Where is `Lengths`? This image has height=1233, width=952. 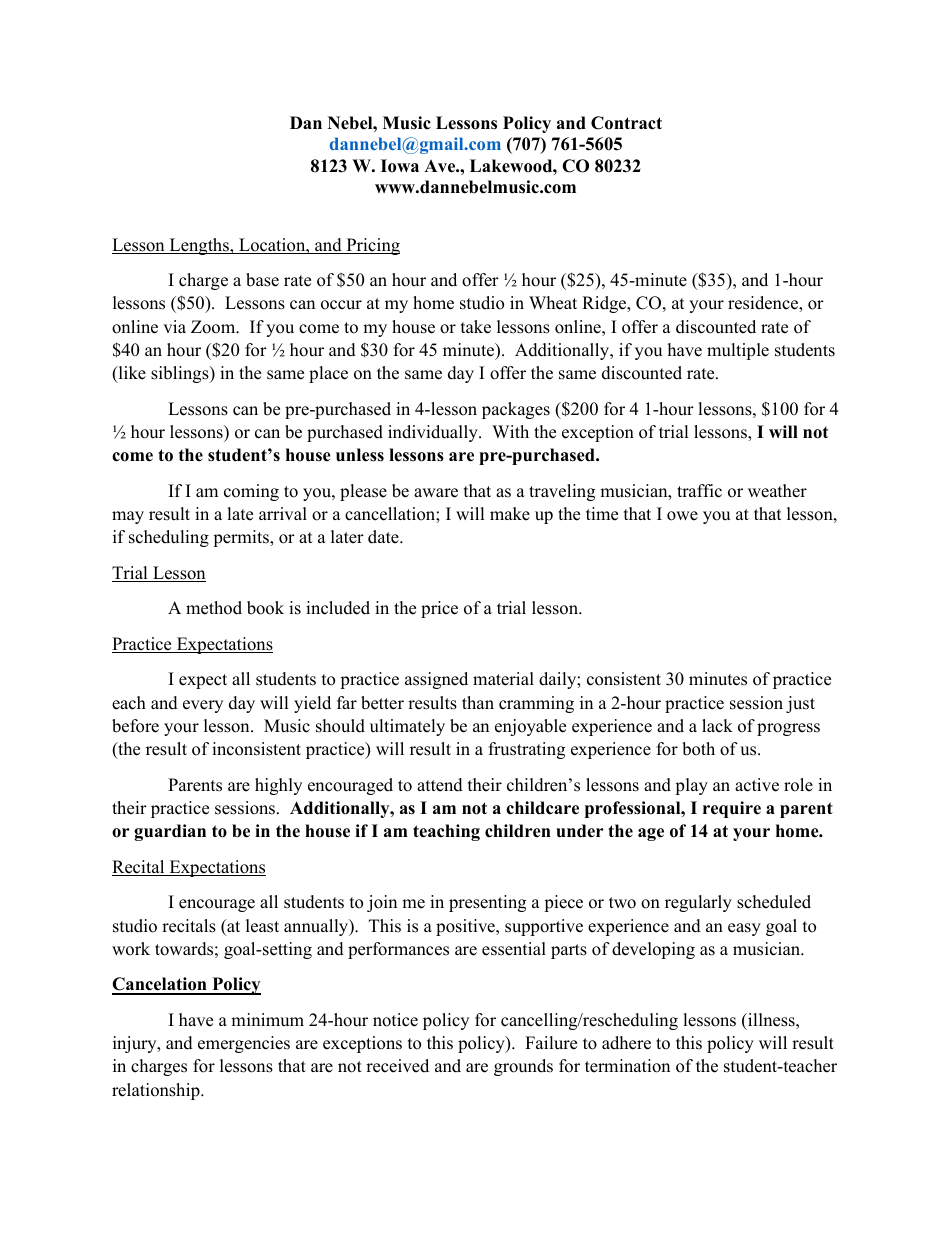 Lengths is located at coordinates (199, 246).
